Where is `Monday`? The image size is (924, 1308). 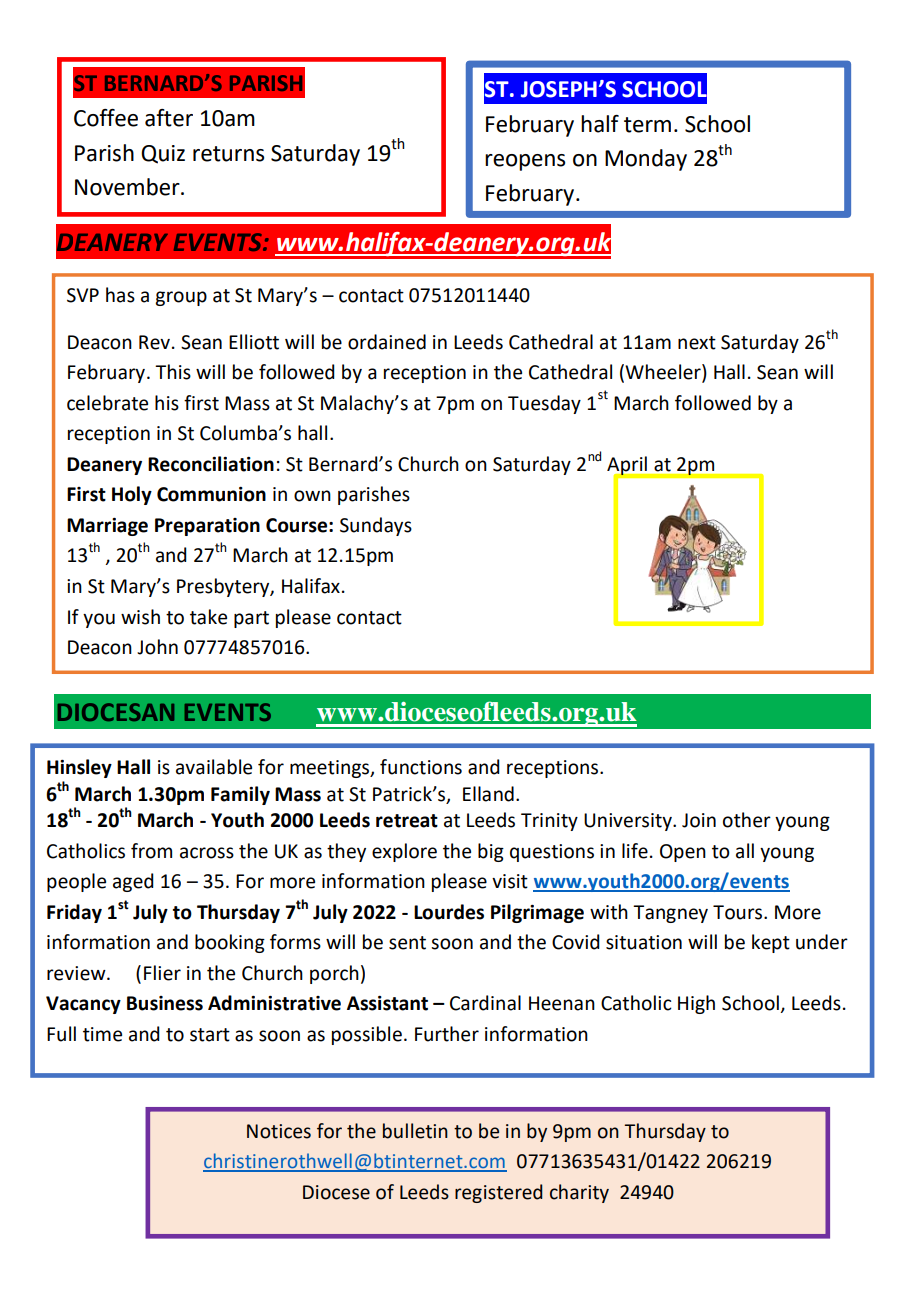 Monday is located at coordinates (646, 160).
